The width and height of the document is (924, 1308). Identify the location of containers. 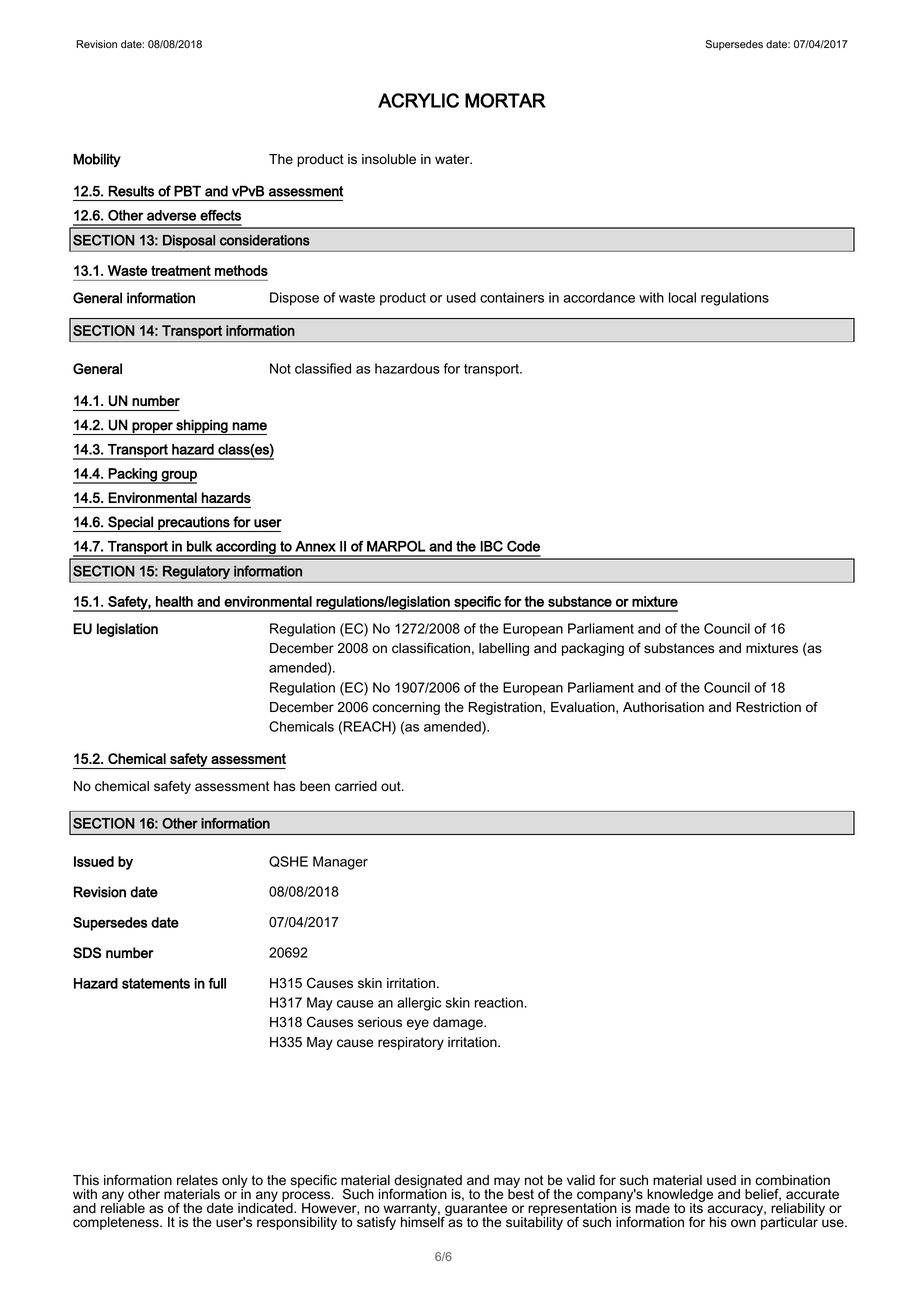
(512, 297).
